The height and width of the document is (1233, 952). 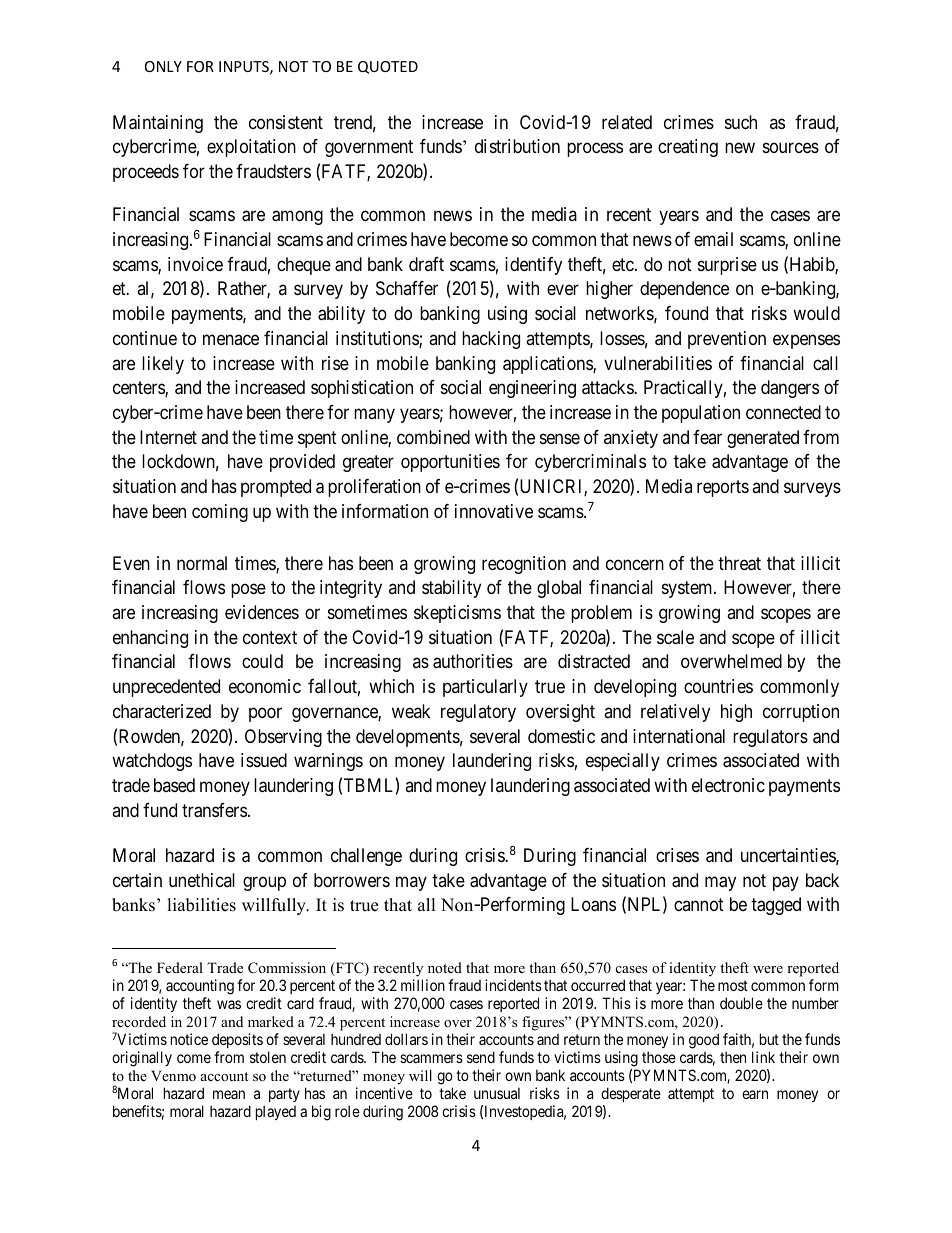 I want to click on combined, so click(x=433, y=437).
